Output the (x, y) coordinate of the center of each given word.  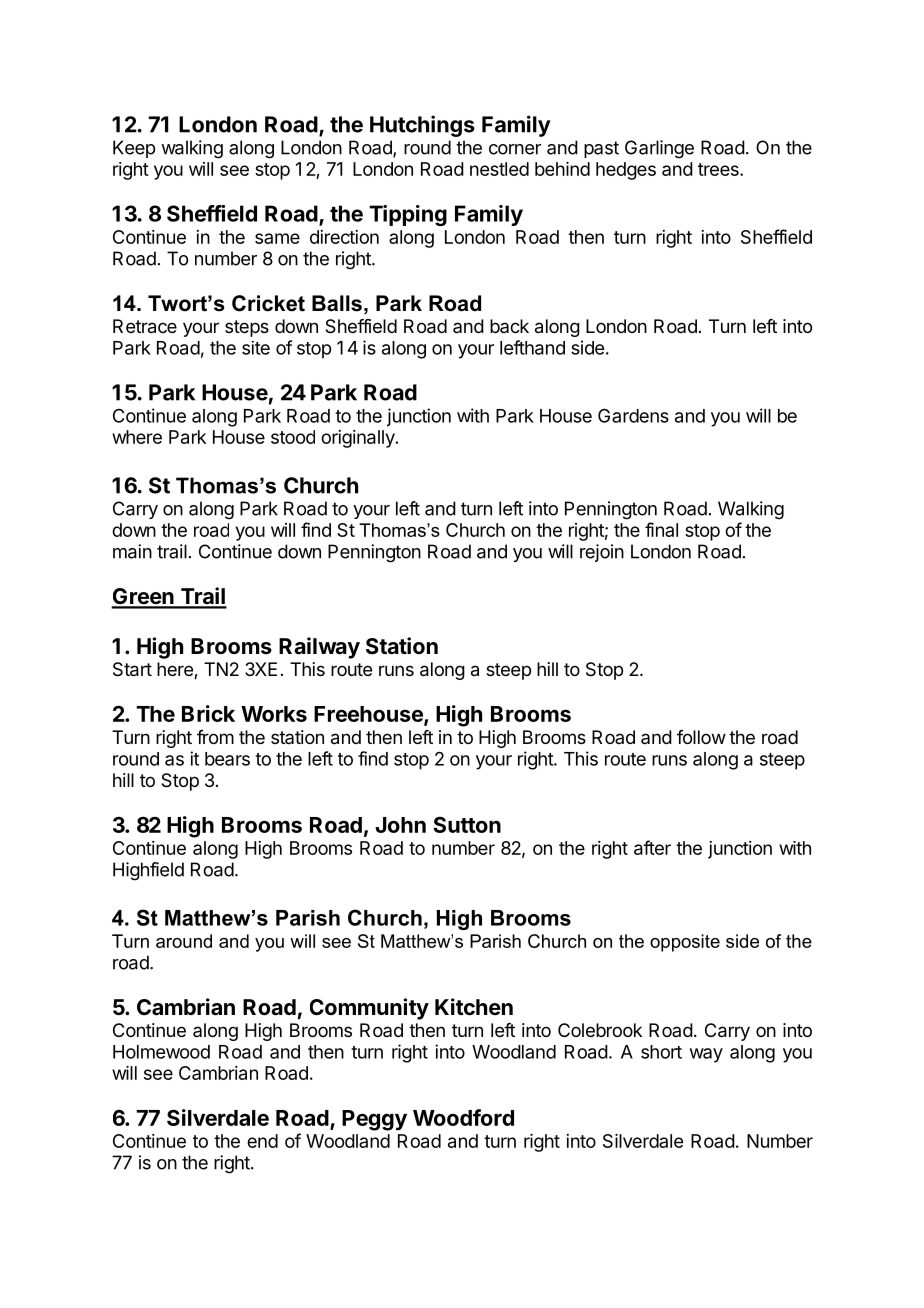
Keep (134, 149)
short (661, 1052)
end (262, 1141)
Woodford (463, 1117)
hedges (626, 171)
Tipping (408, 215)
